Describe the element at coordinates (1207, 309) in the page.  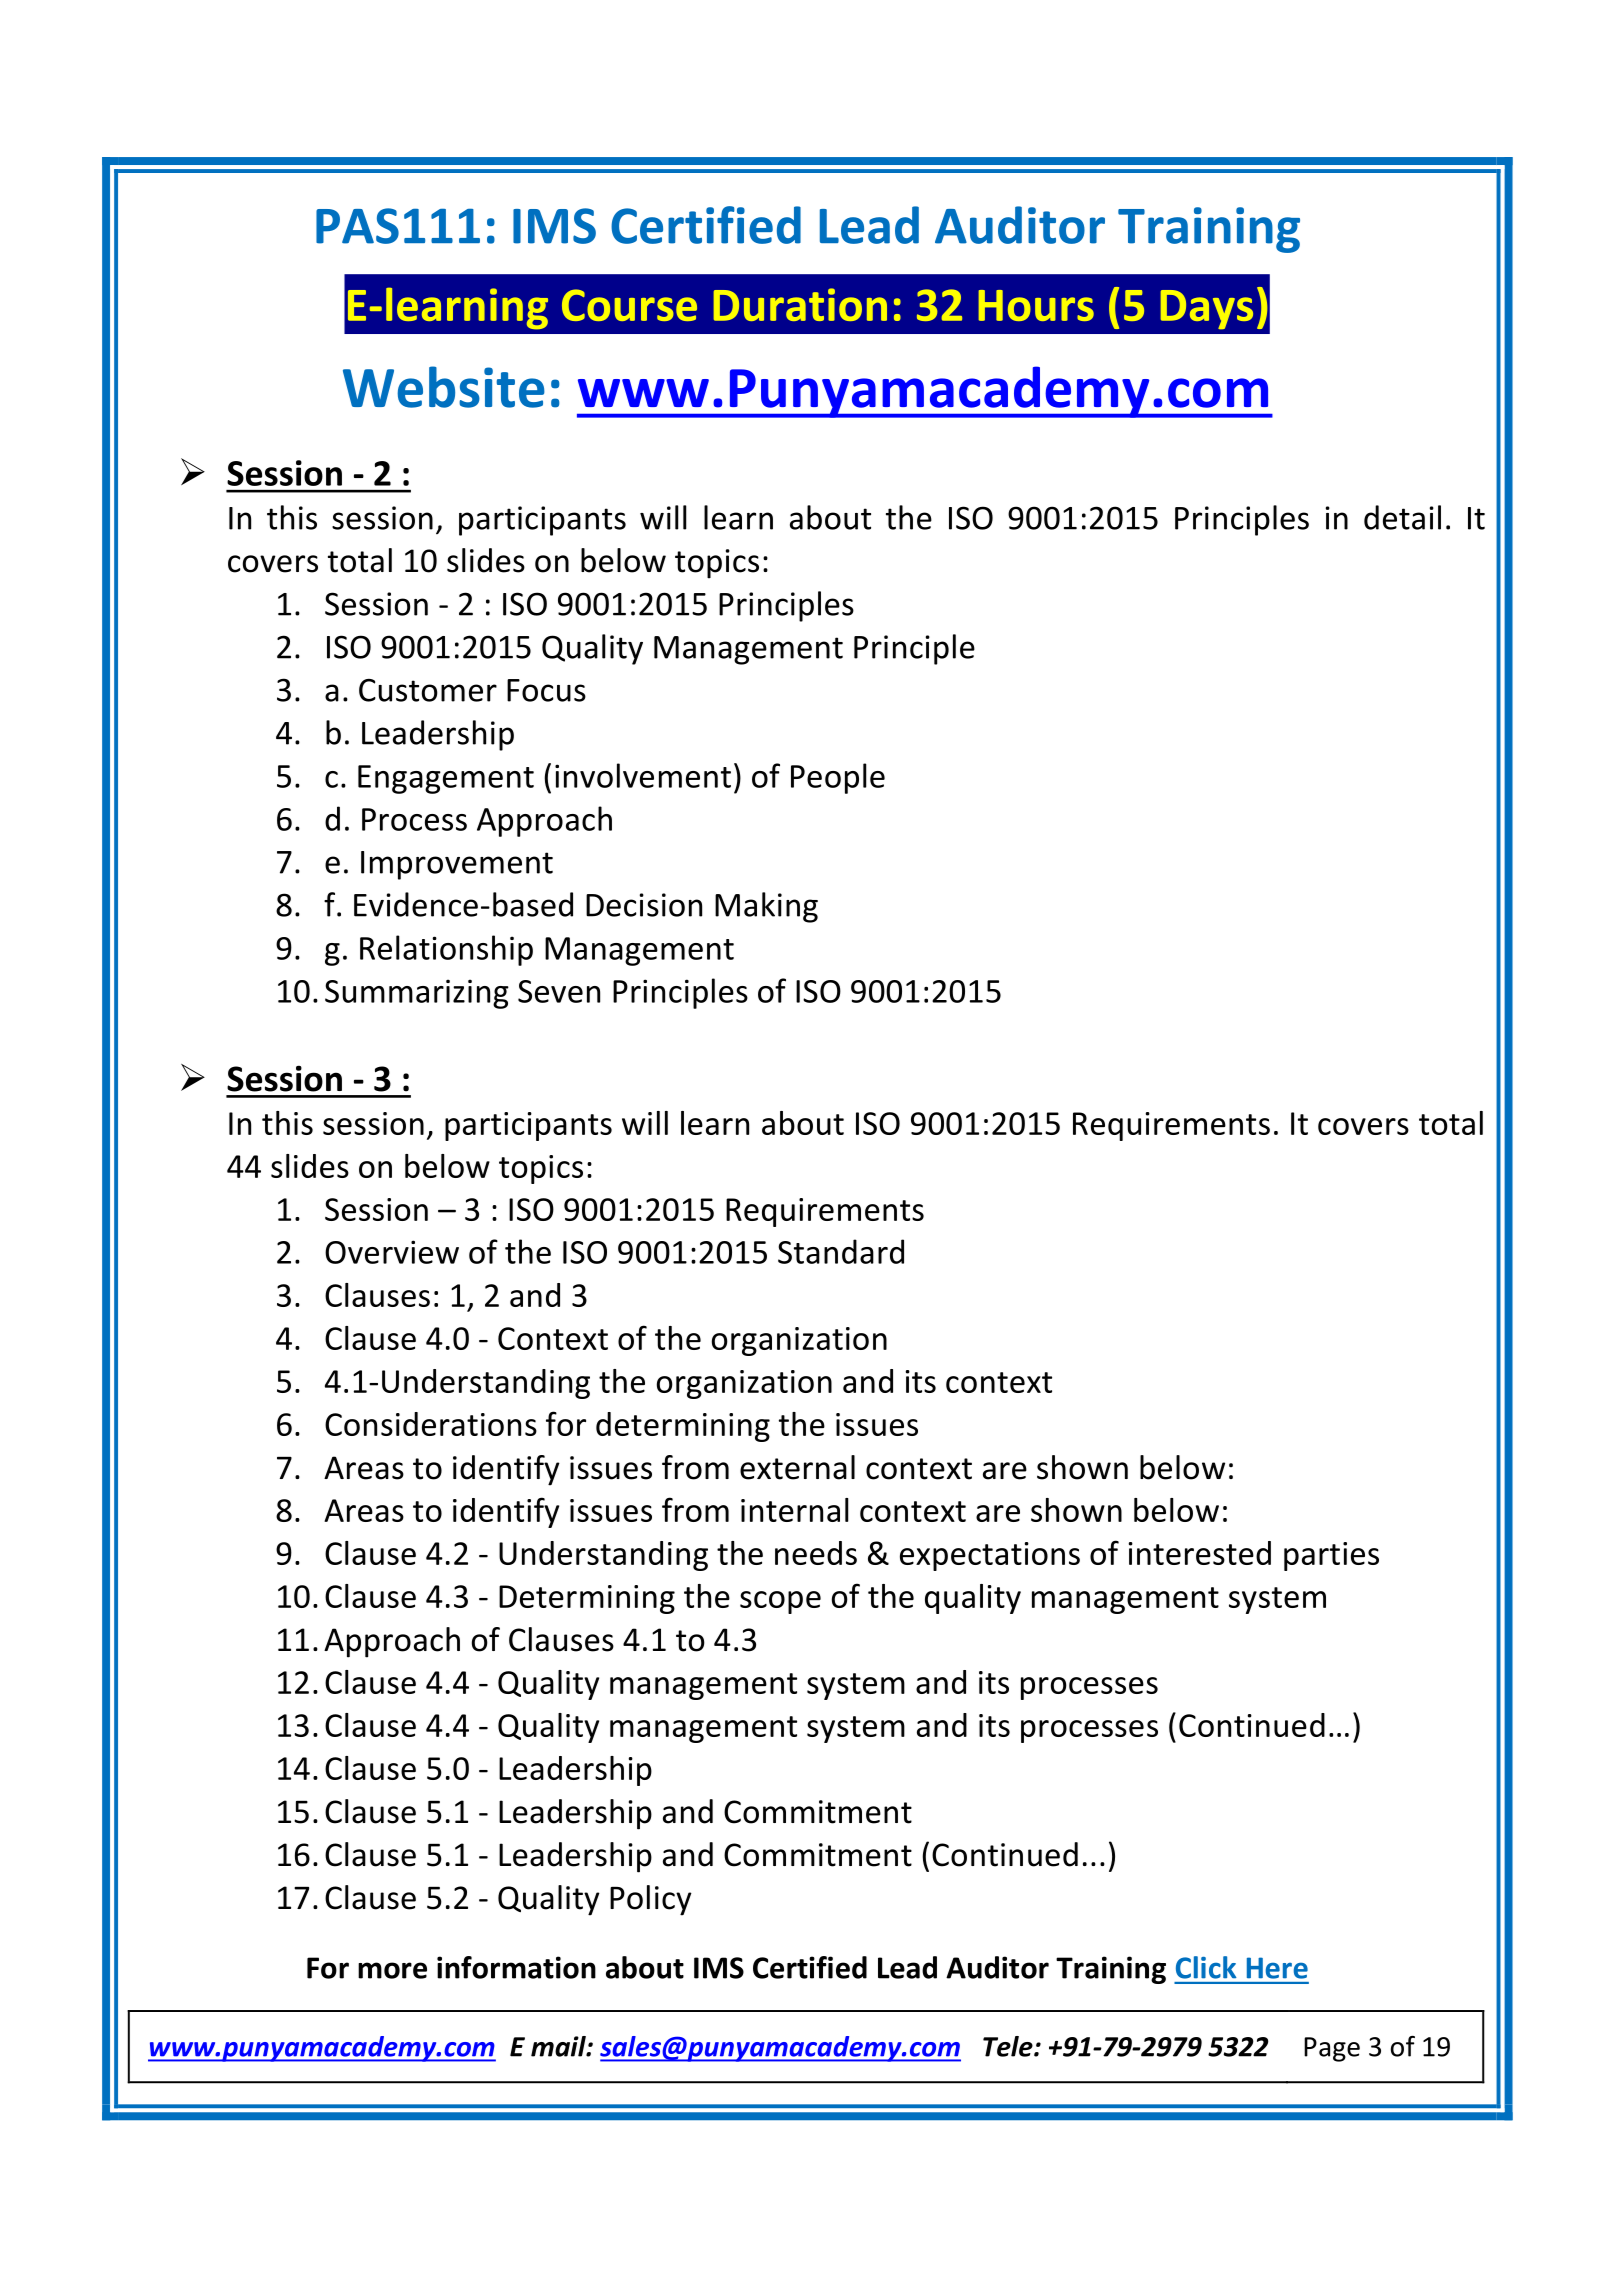
I see `Days` at that location.
